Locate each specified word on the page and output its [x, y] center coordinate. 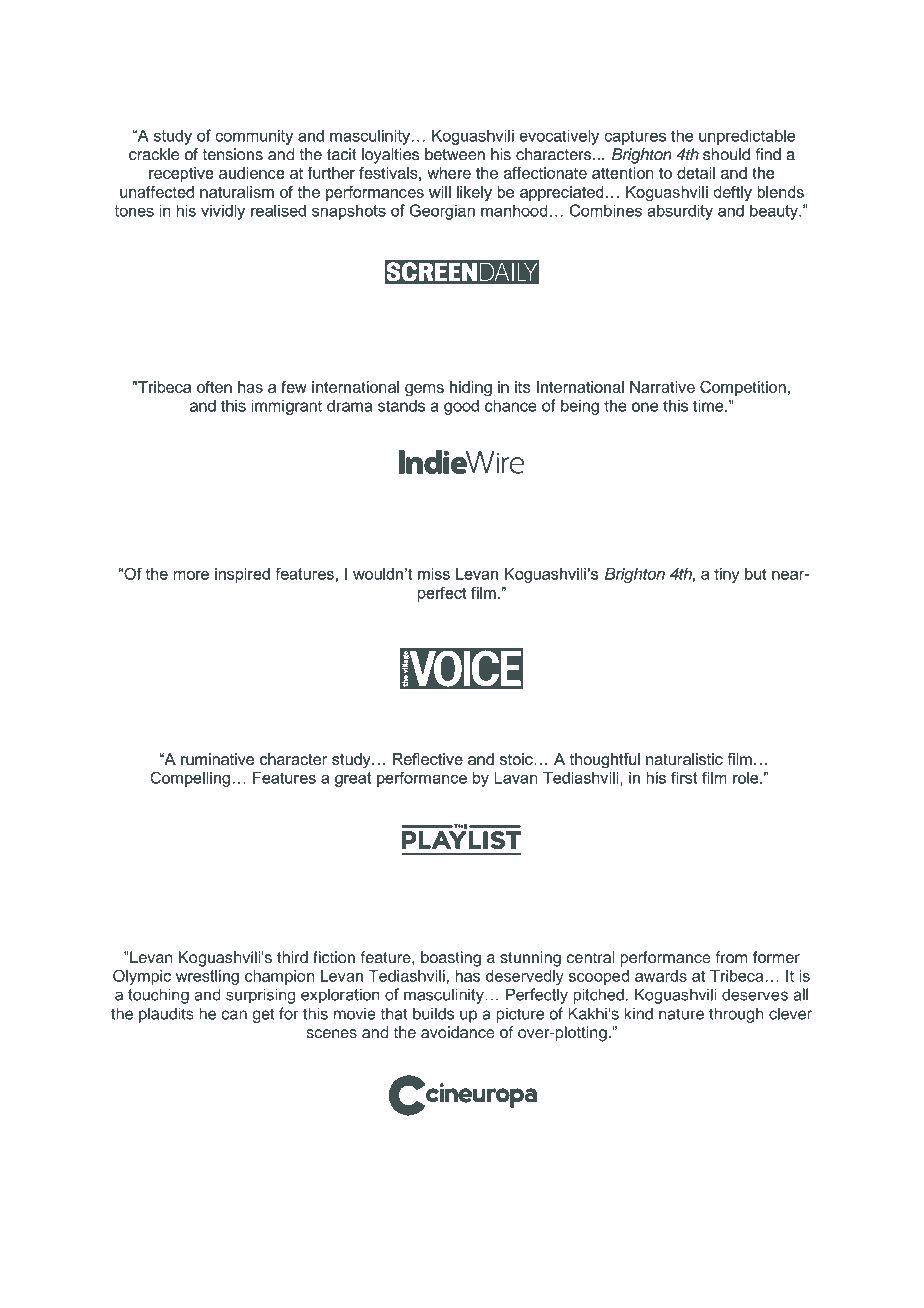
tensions [233, 154]
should [726, 154]
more [191, 575]
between [455, 154]
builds [433, 1014]
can [234, 1015]
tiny [726, 575]
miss [434, 574]
